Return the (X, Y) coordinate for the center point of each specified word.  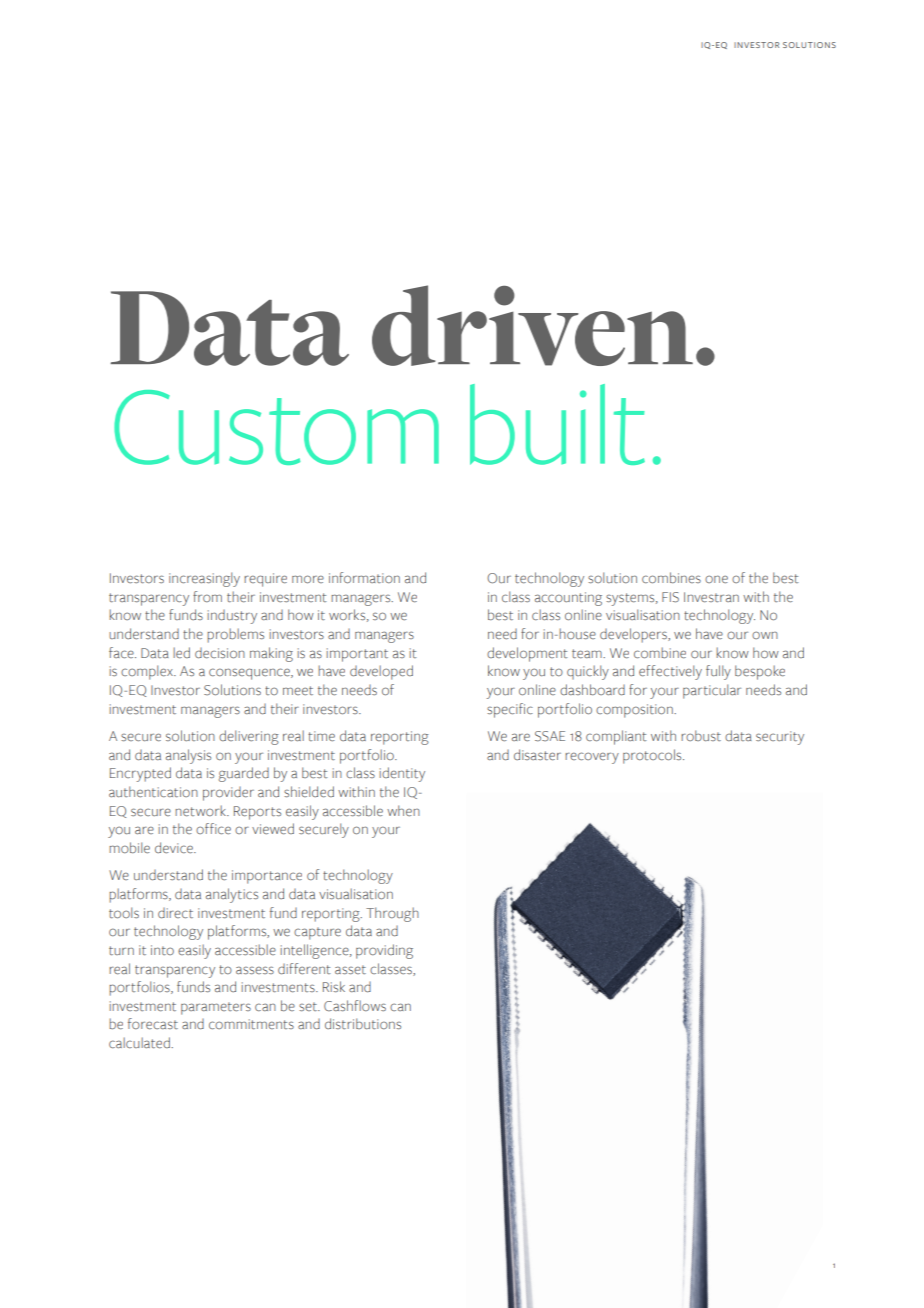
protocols (653, 756)
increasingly (204, 579)
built (557, 424)
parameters (216, 1008)
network (201, 811)
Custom (276, 427)
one (716, 579)
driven (532, 325)
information (364, 578)
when (403, 811)
